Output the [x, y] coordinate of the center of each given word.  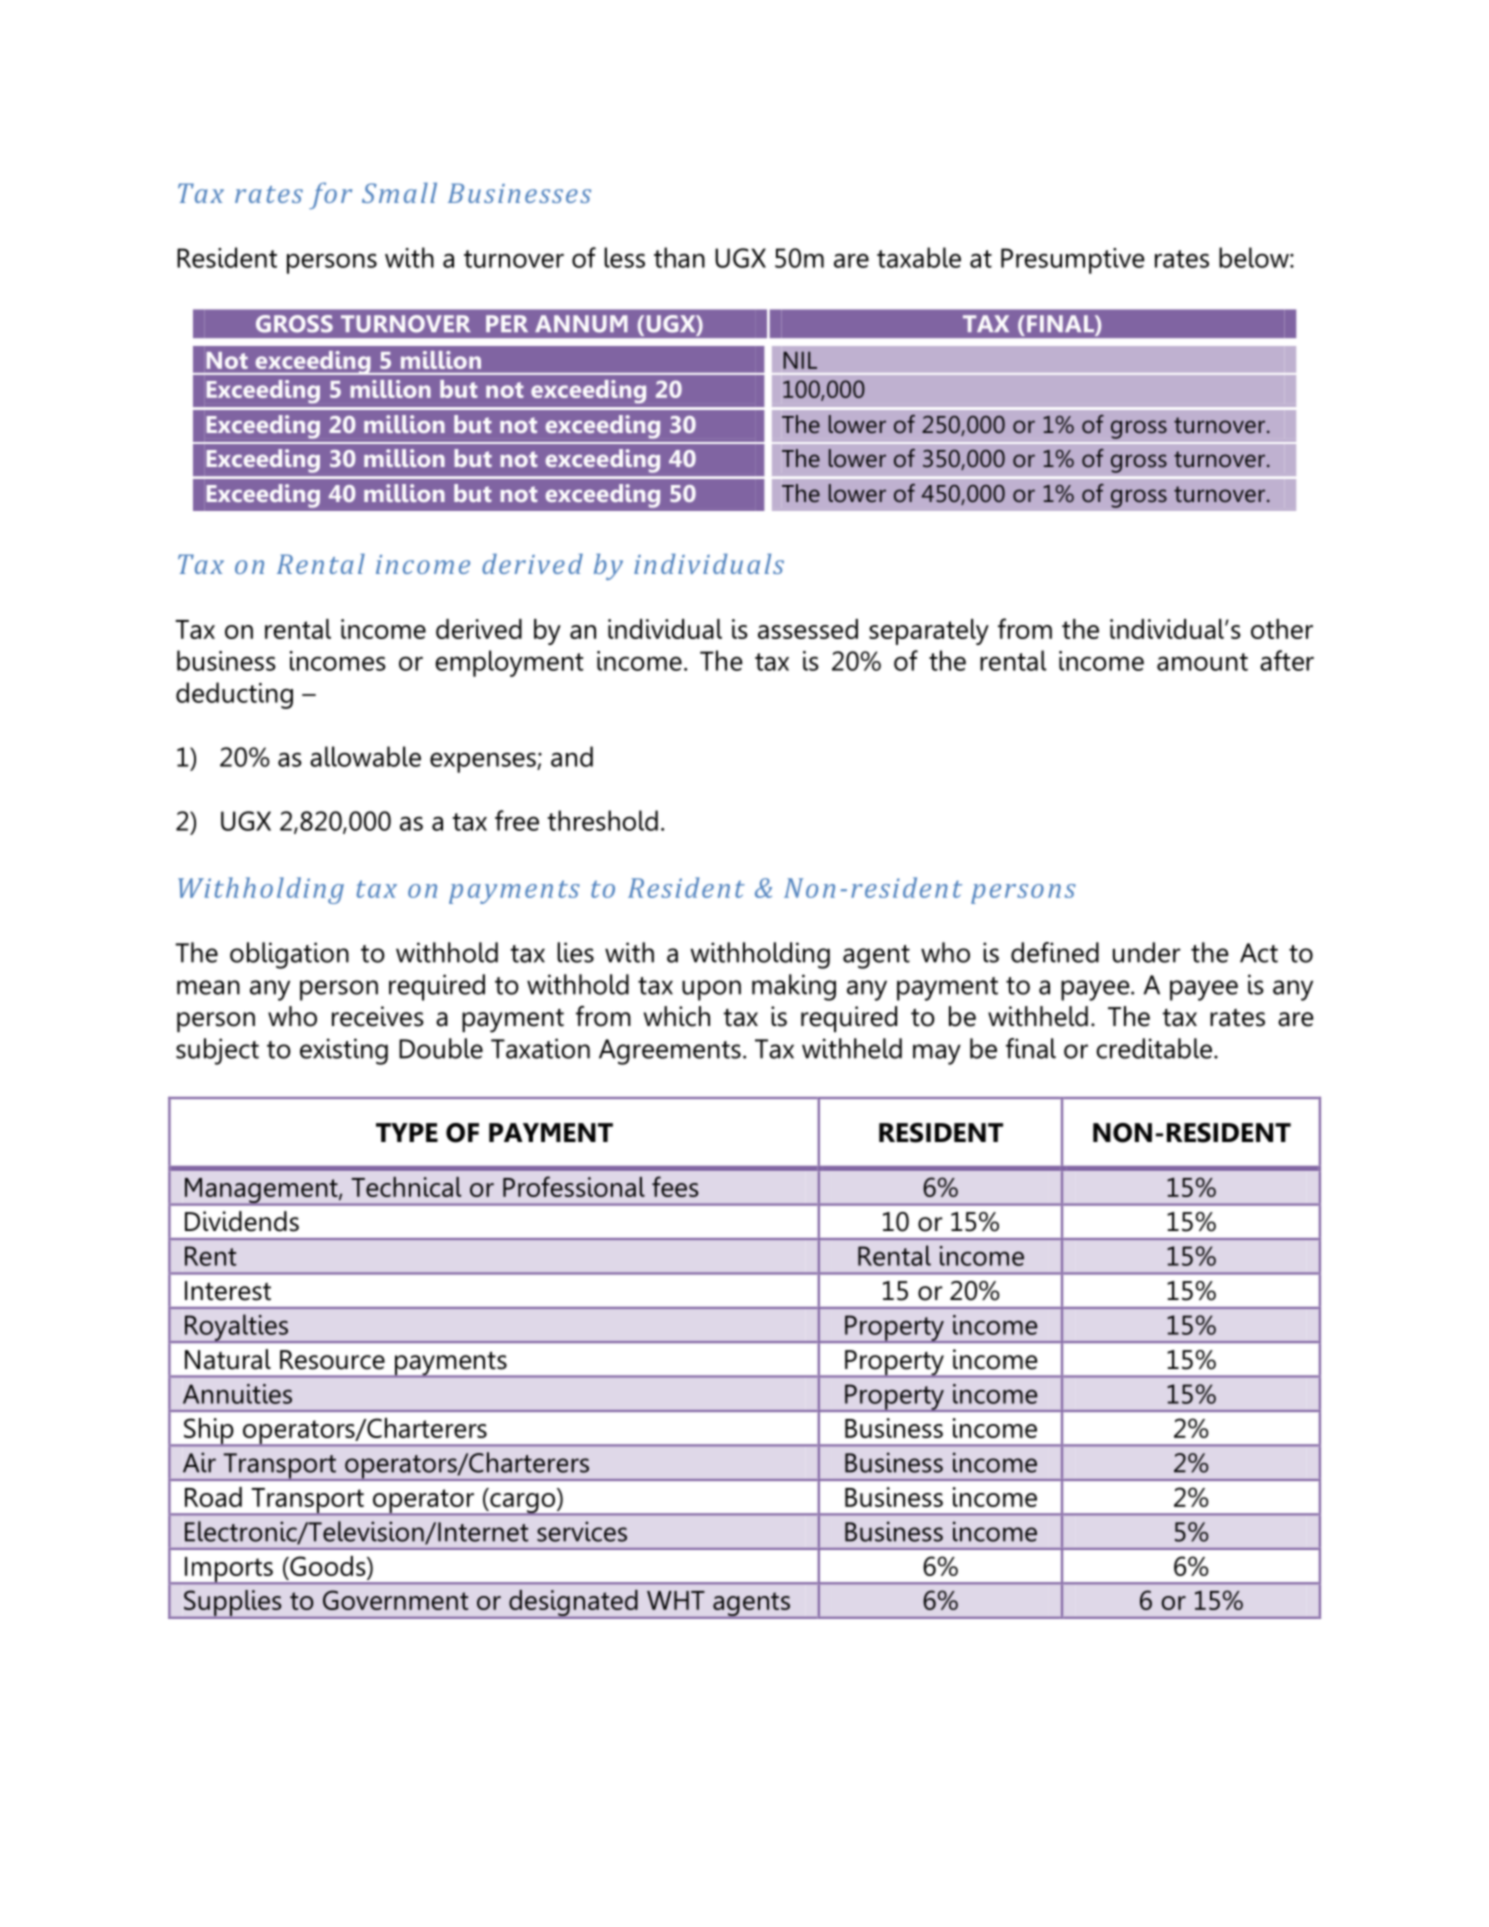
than [679, 257]
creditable [1154, 1048]
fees [675, 1186]
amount [1202, 662]
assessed [808, 629]
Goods [328, 1566]
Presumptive [1073, 261]
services [582, 1531]
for [330, 195]
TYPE [407, 1132]
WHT [676, 1600]
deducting [234, 695]
